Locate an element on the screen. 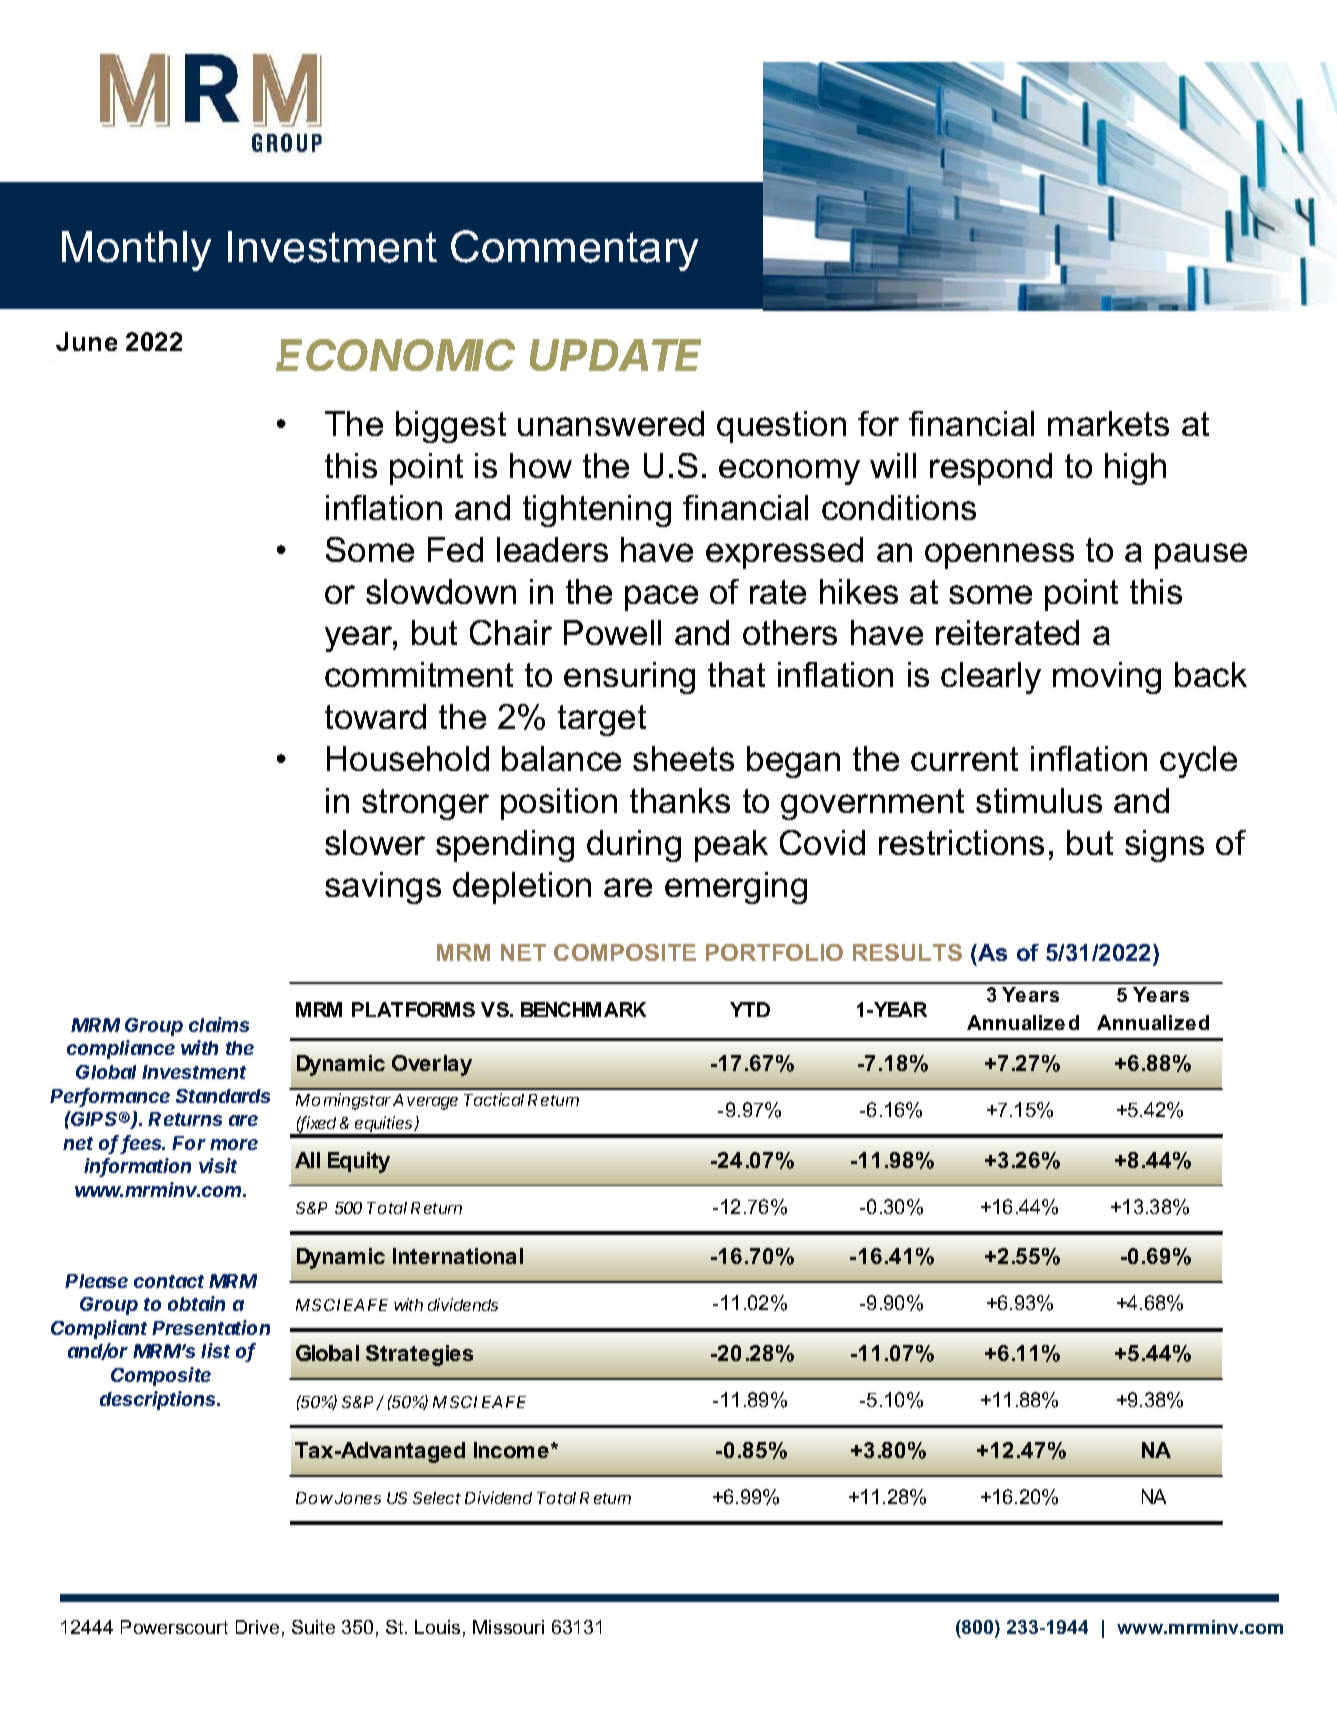 The image size is (1337, 1730). BENCHMARK is located at coordinates (583, 1009).
